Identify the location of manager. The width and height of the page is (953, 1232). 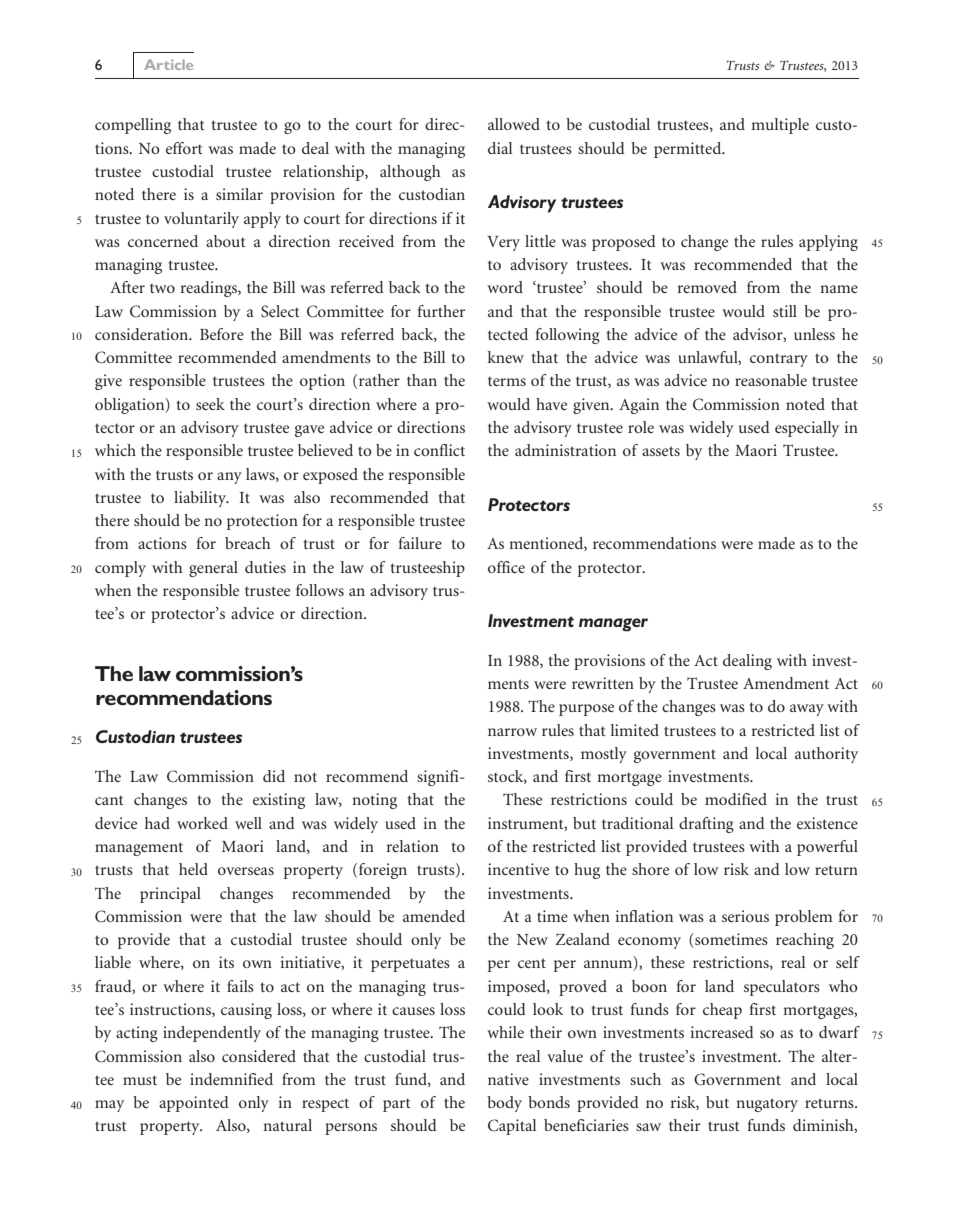
(613, 625).
